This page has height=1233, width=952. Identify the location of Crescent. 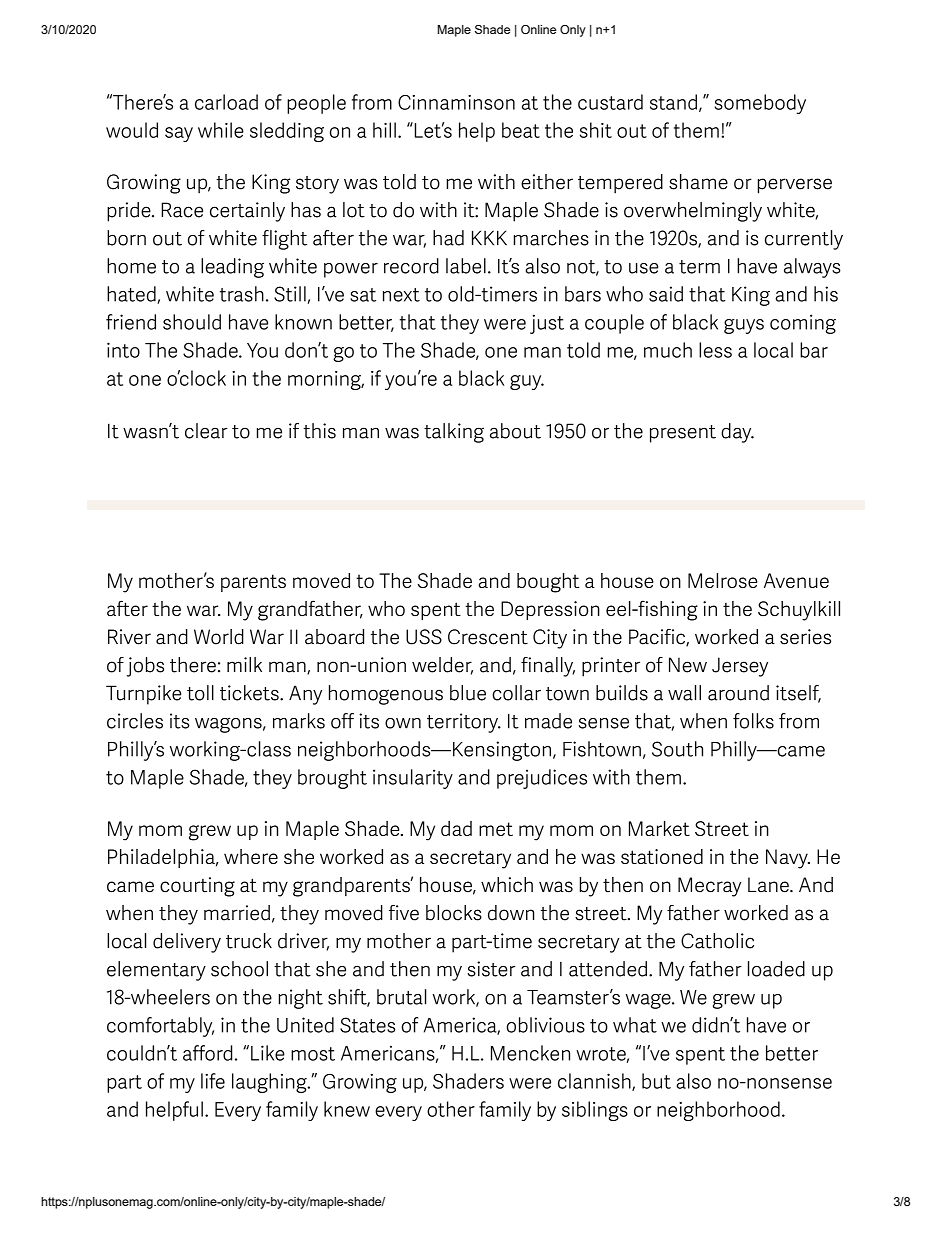
(488, 637).
